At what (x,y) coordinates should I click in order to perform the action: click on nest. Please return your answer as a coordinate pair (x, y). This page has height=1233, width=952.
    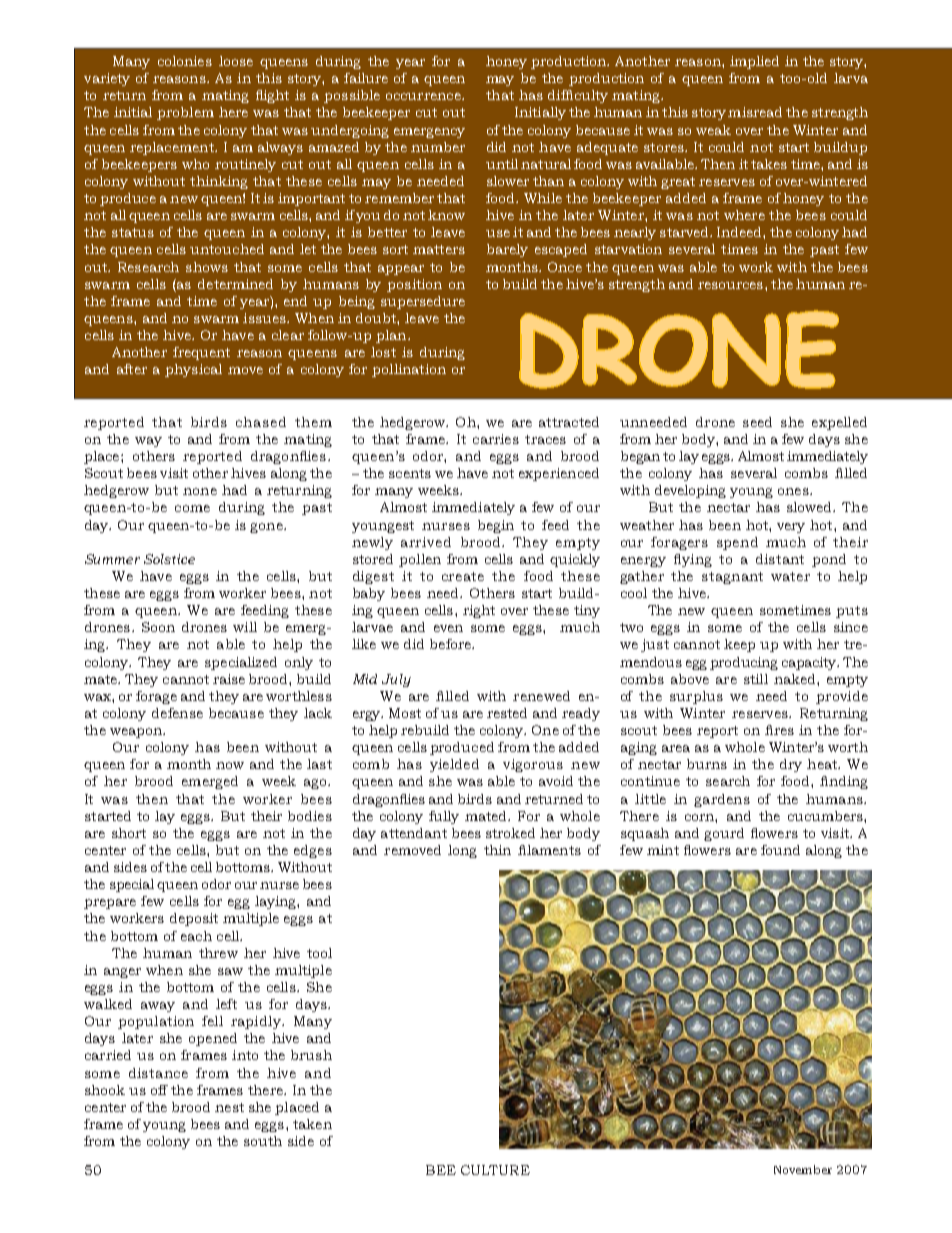
    Looking at the image, I should click on (229, 1107).
